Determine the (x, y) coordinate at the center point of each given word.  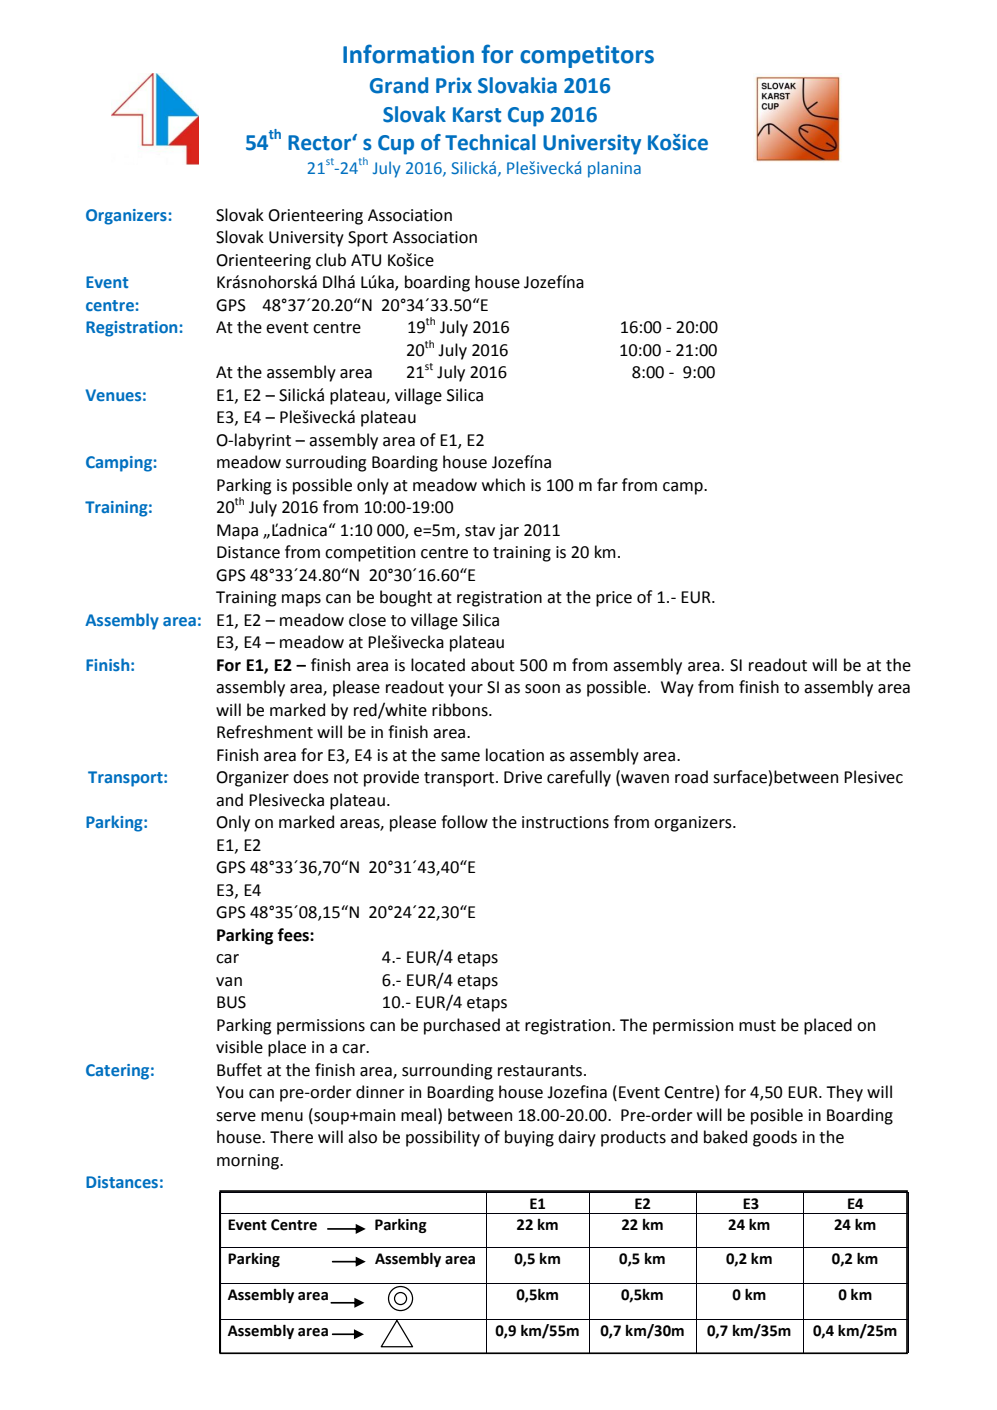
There (291, 1137)
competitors (587, 56)
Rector (320, 143)
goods (775, 1138)
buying (529, 1138)
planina (614, 169)
